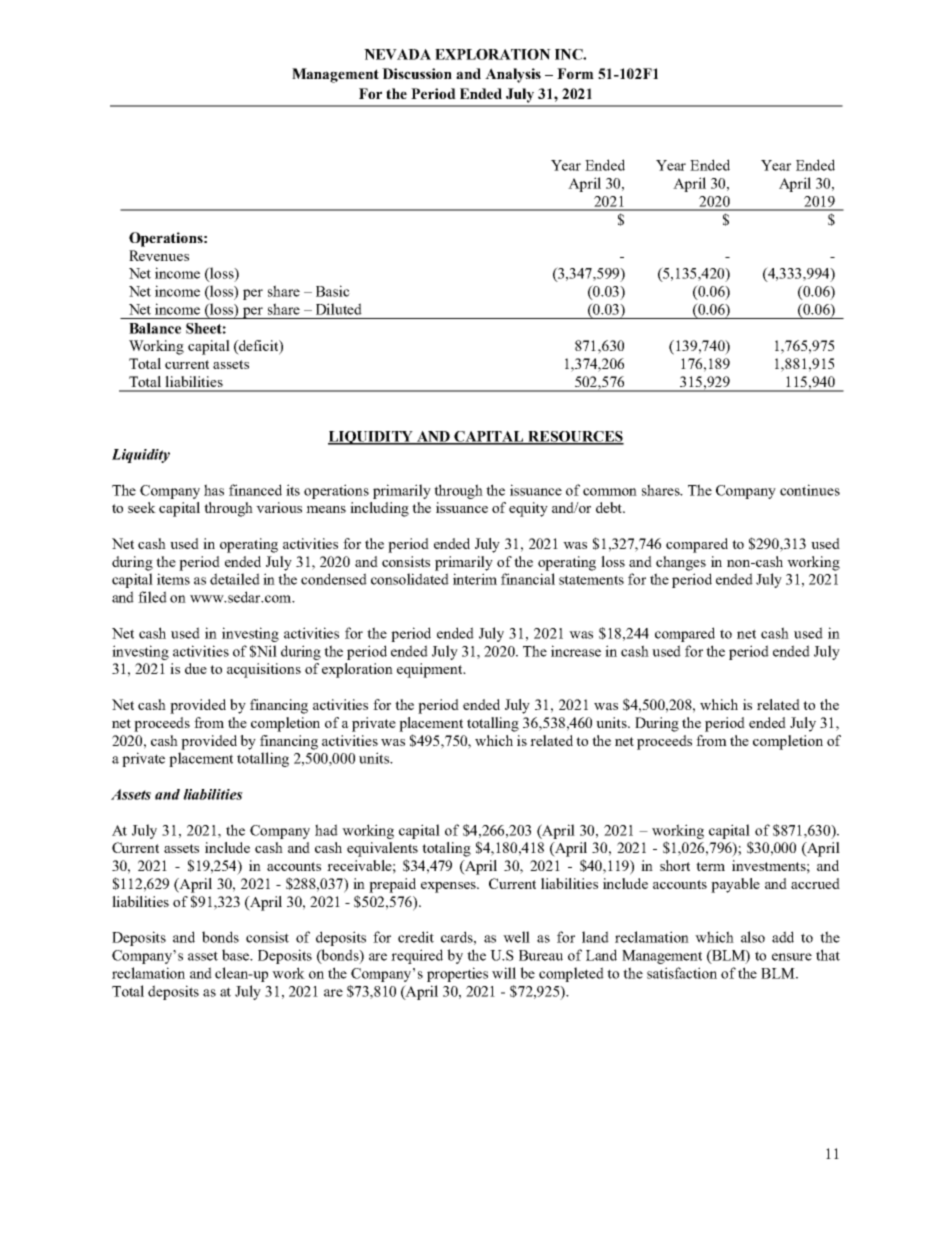  What do you see at coordinates (196, 668) in the page?
I see `due` at bounding box center [196, 668].
